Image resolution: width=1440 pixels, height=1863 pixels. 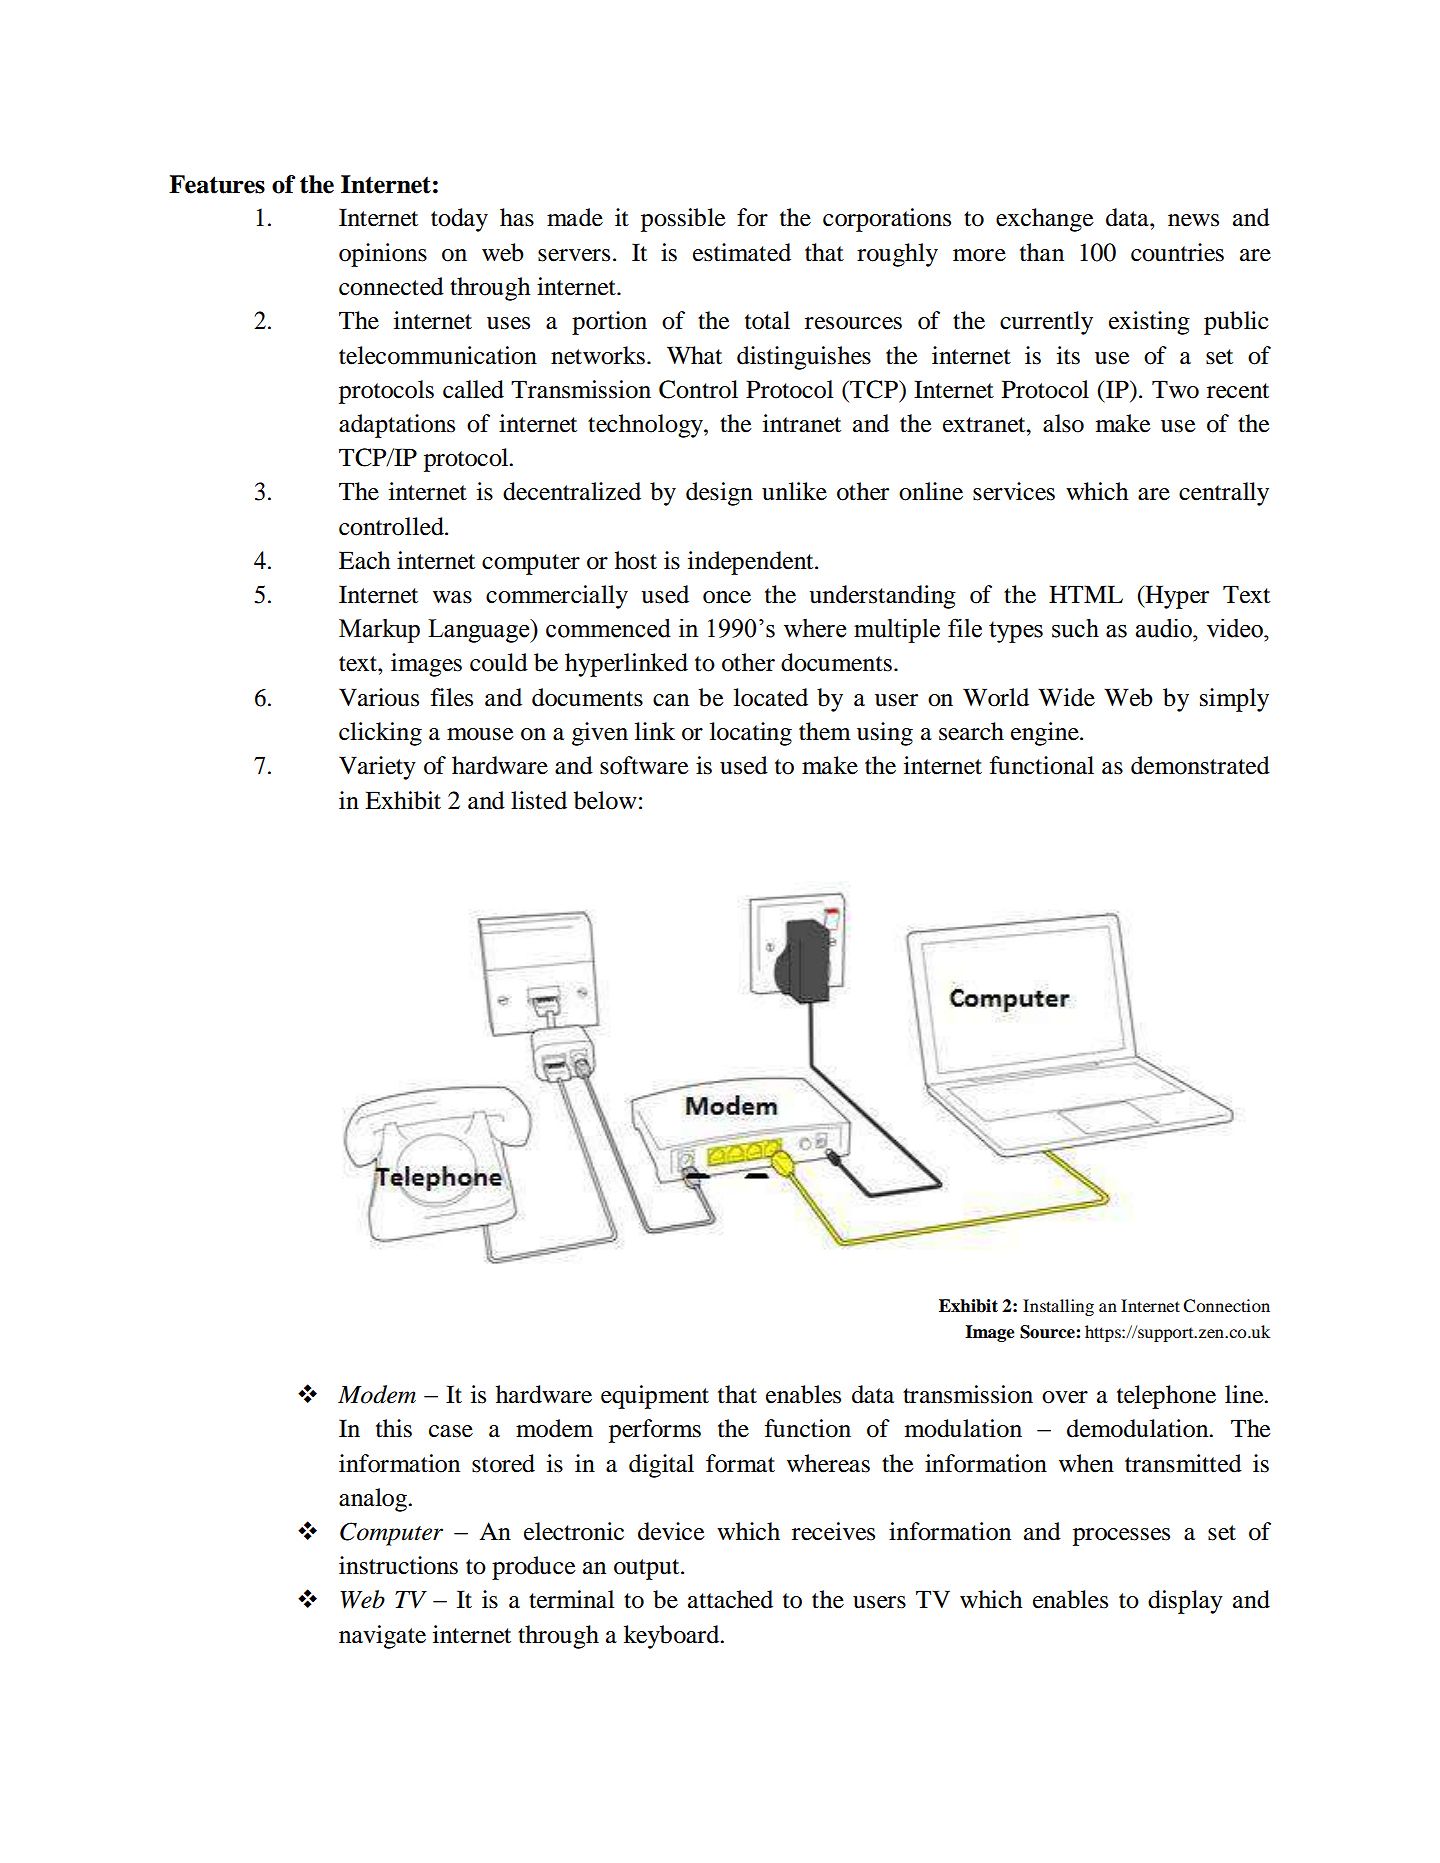 I want to click on attached, so click(x=730, y=1599).
